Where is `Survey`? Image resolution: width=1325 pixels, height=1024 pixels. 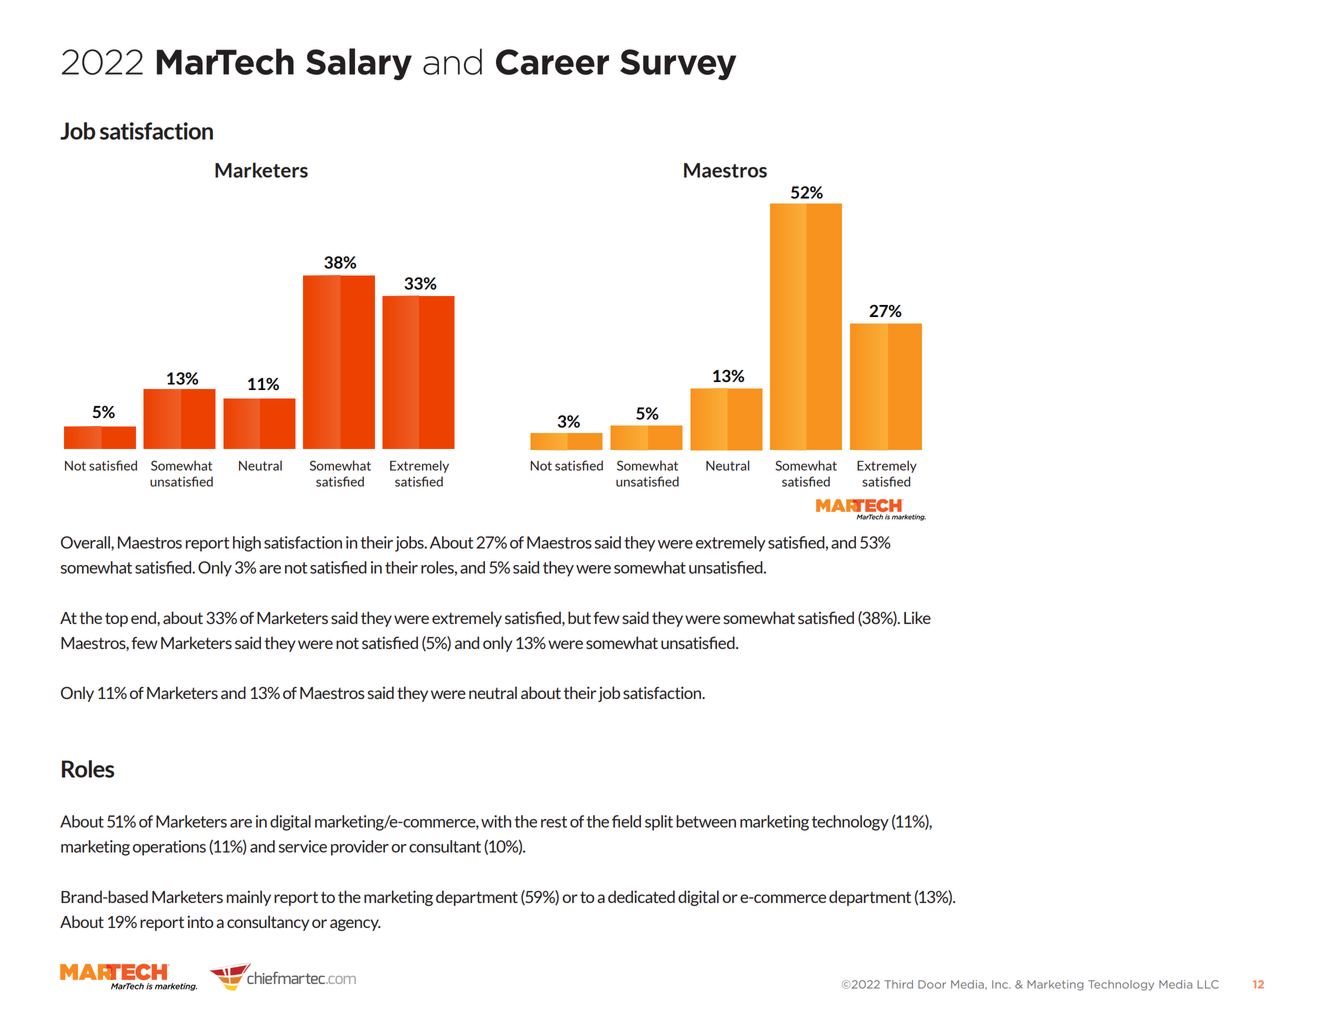 Survey is located at coordinates (678, 64).
